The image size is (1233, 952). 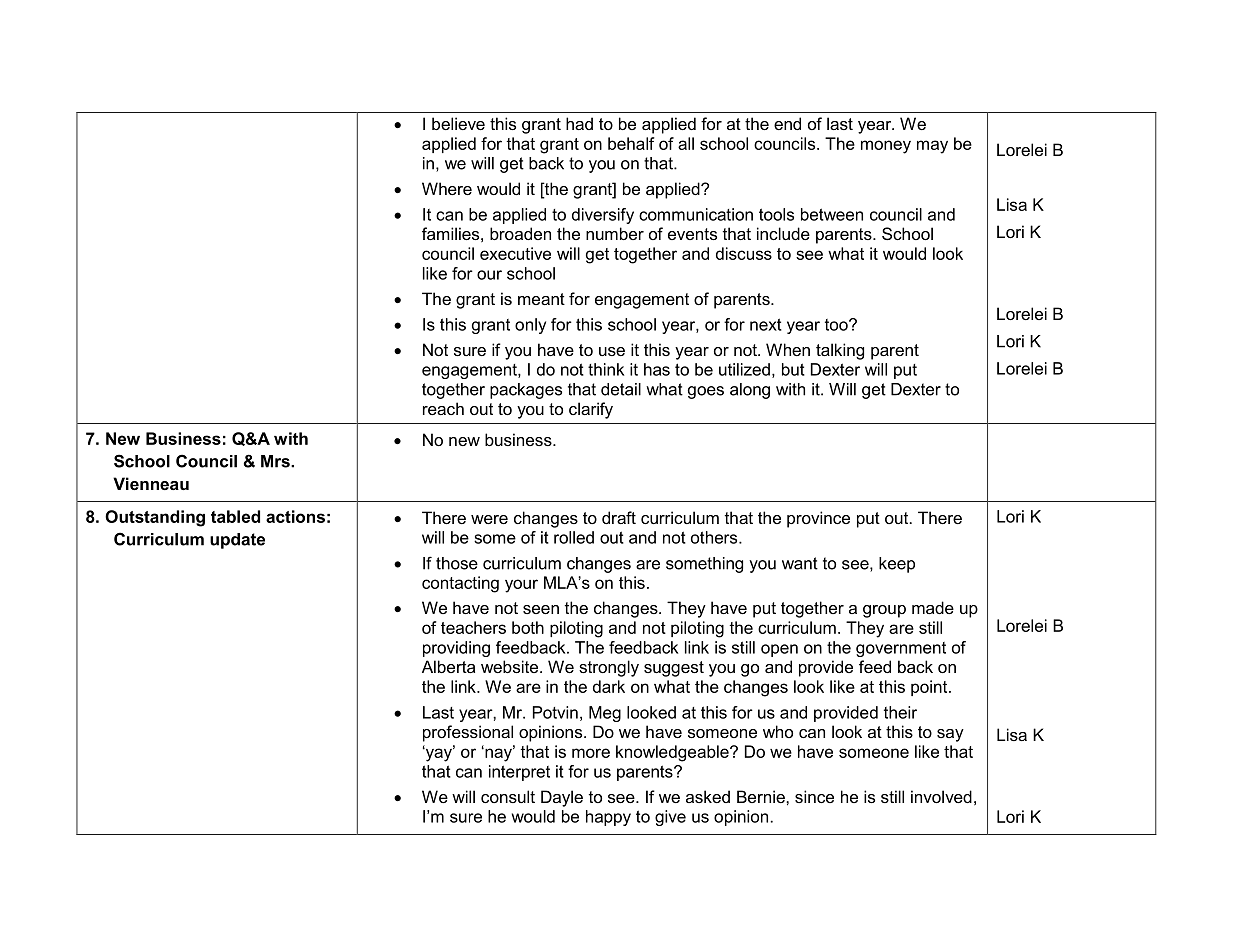 I want to click on think, so click(x=606, y=369).
